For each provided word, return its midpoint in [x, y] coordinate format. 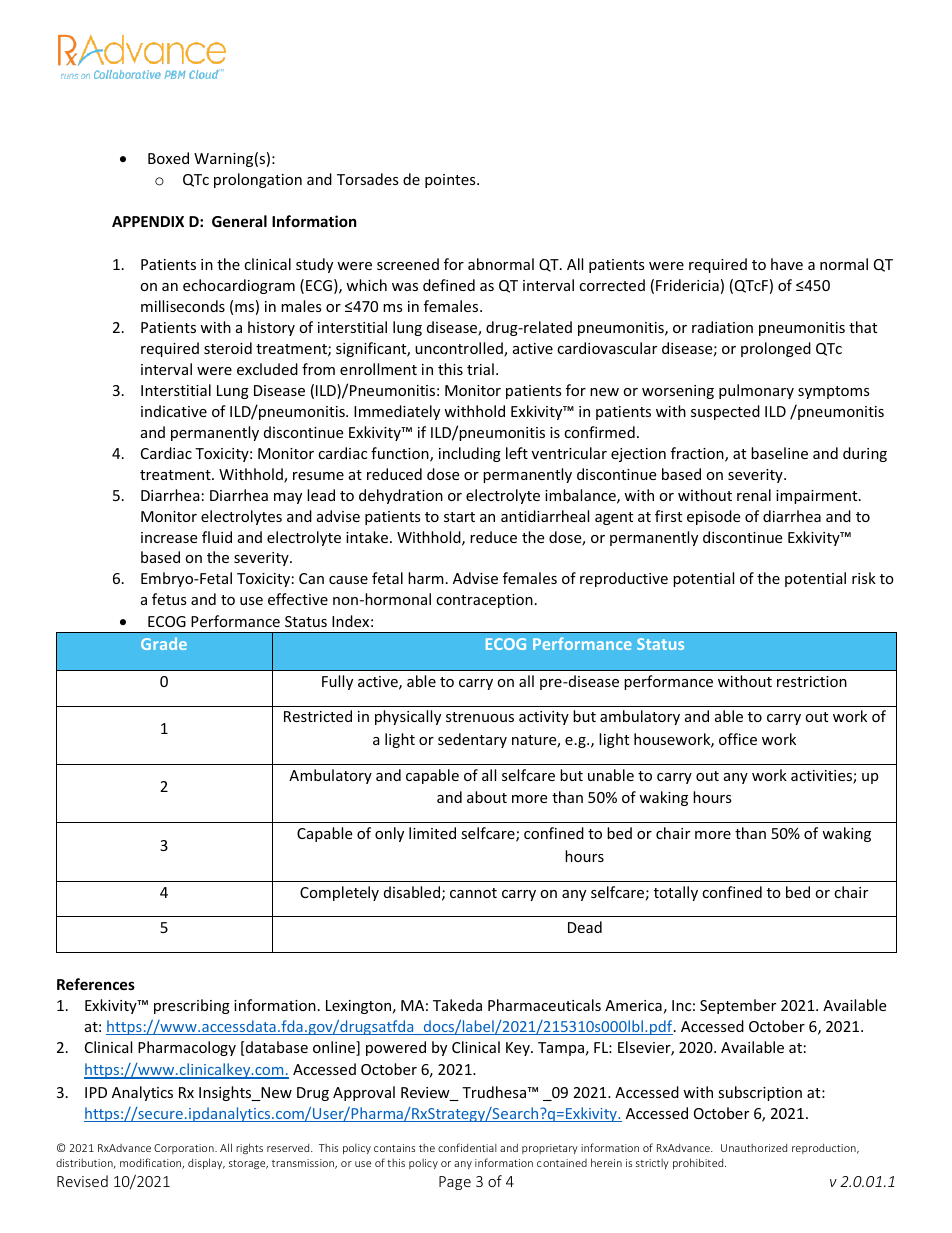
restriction [812, 681]
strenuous [480, 717]
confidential [467, 1147]
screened [408, 264]
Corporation [185, 1149]
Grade [164, 643]
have [787, 264]
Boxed [168, 158]
